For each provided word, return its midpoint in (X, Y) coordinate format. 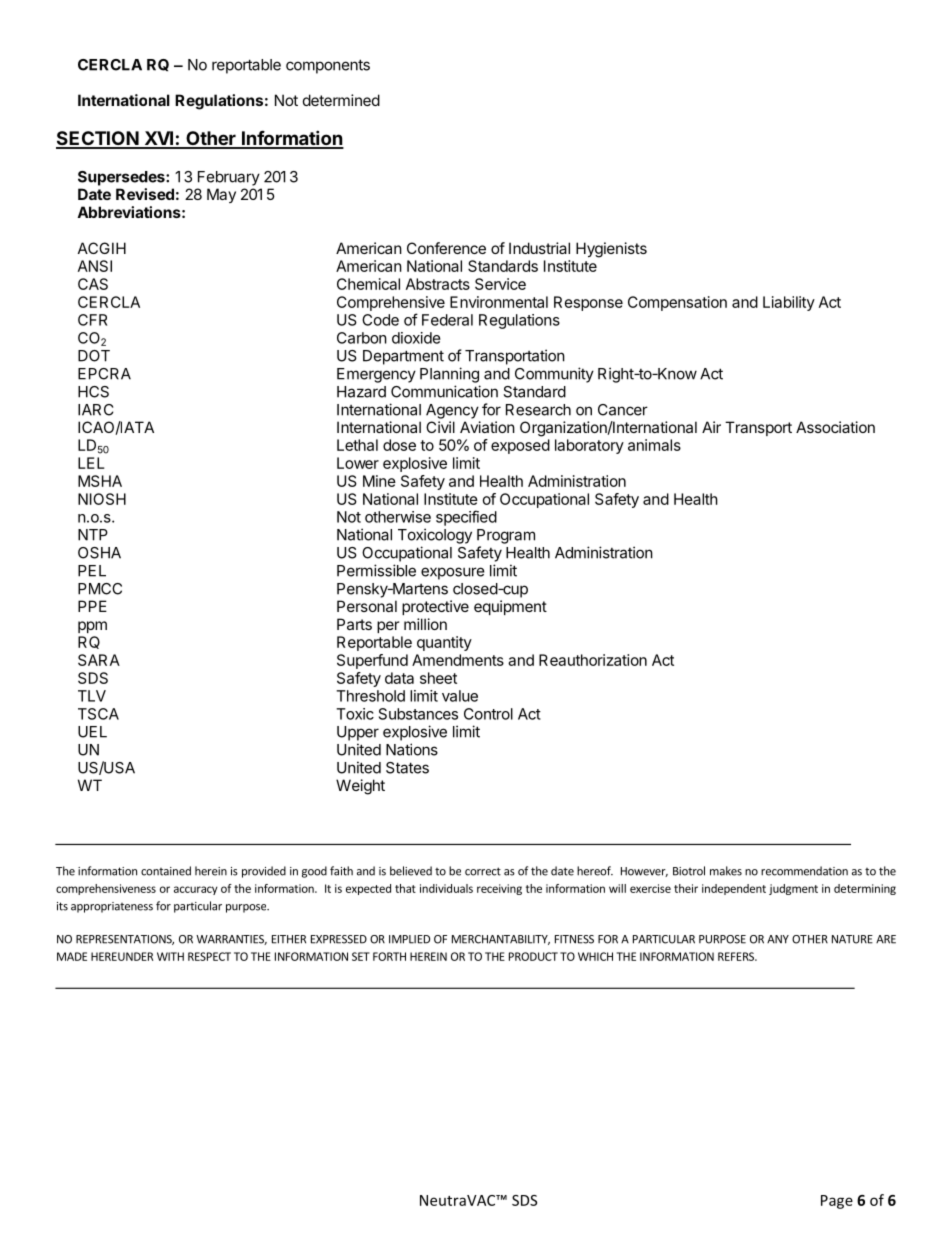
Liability (789, 303)
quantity (444, 643)
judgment (793, 889)
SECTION (98, 139)
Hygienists (611, 250)
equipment (510, 607)
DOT (94, 356)
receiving (499, 889)
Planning (449, 375)
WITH (170, 956)
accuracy (196, 890)
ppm (92, 627)
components (328, 66)
